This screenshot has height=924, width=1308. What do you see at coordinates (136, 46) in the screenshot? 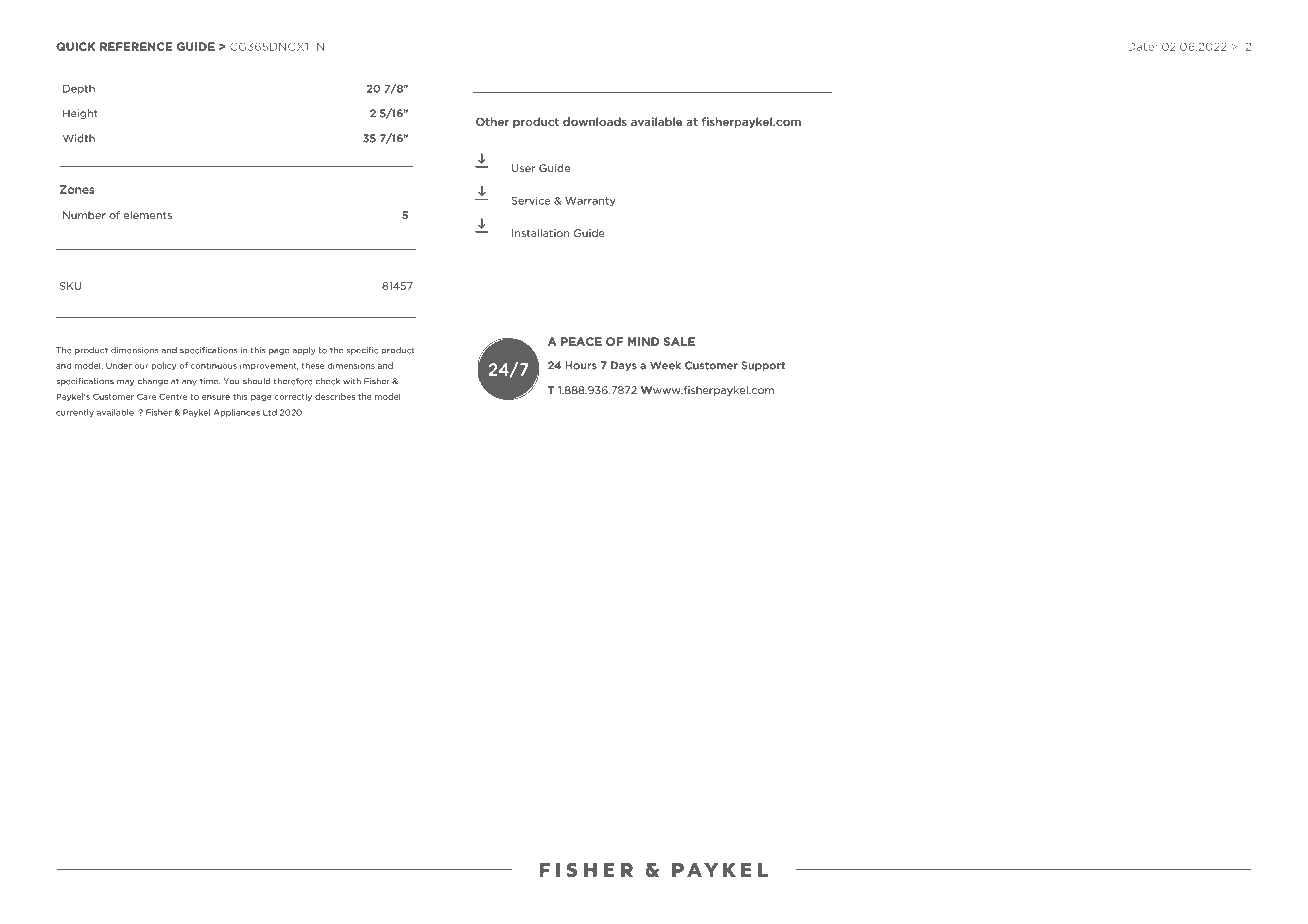
I see `REFERENCE` at bounding box center [136, 46].
